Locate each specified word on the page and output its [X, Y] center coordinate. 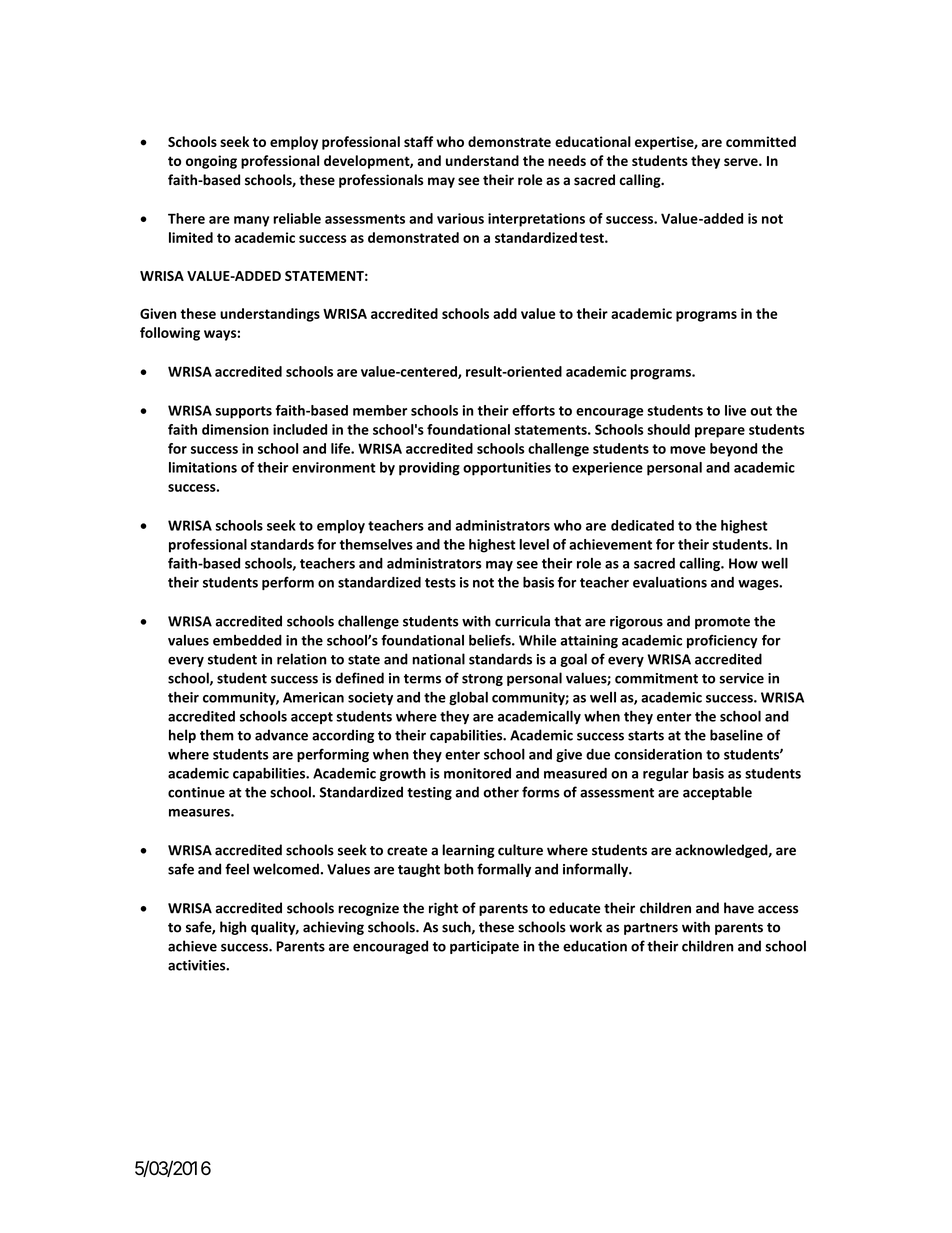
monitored [477, 773]
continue [196, 792]
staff [418, 141]
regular [666, 774]
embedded [247, 640]
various [460, 218]
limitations [203, 467]
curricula [522, 621]
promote [722, 623]
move [688, 450]
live [735, 410]
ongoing [211, 162]
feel [237, 869]
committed [761, 141]
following [170, 334]
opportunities [507, 469]
